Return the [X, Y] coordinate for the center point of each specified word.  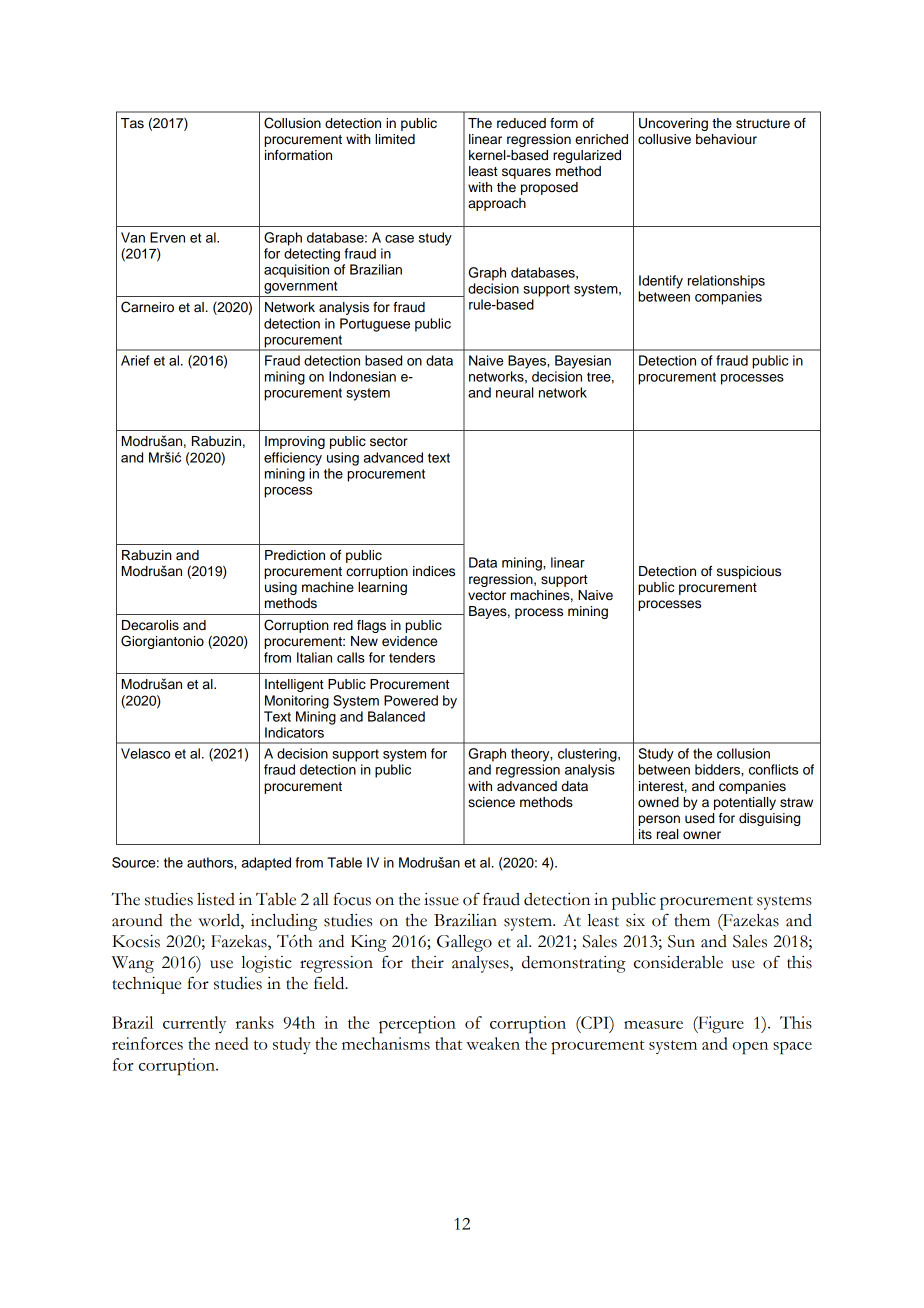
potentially [745, 803]
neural [514, 392]
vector [487, 596]
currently [194, 1024]
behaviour [726, 139]
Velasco [145, 753]
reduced [521, 123]
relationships [726, 282]
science [491, 802]
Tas [132, 123]
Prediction [295, 555]
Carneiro [147, 307]
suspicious [749, 572]
